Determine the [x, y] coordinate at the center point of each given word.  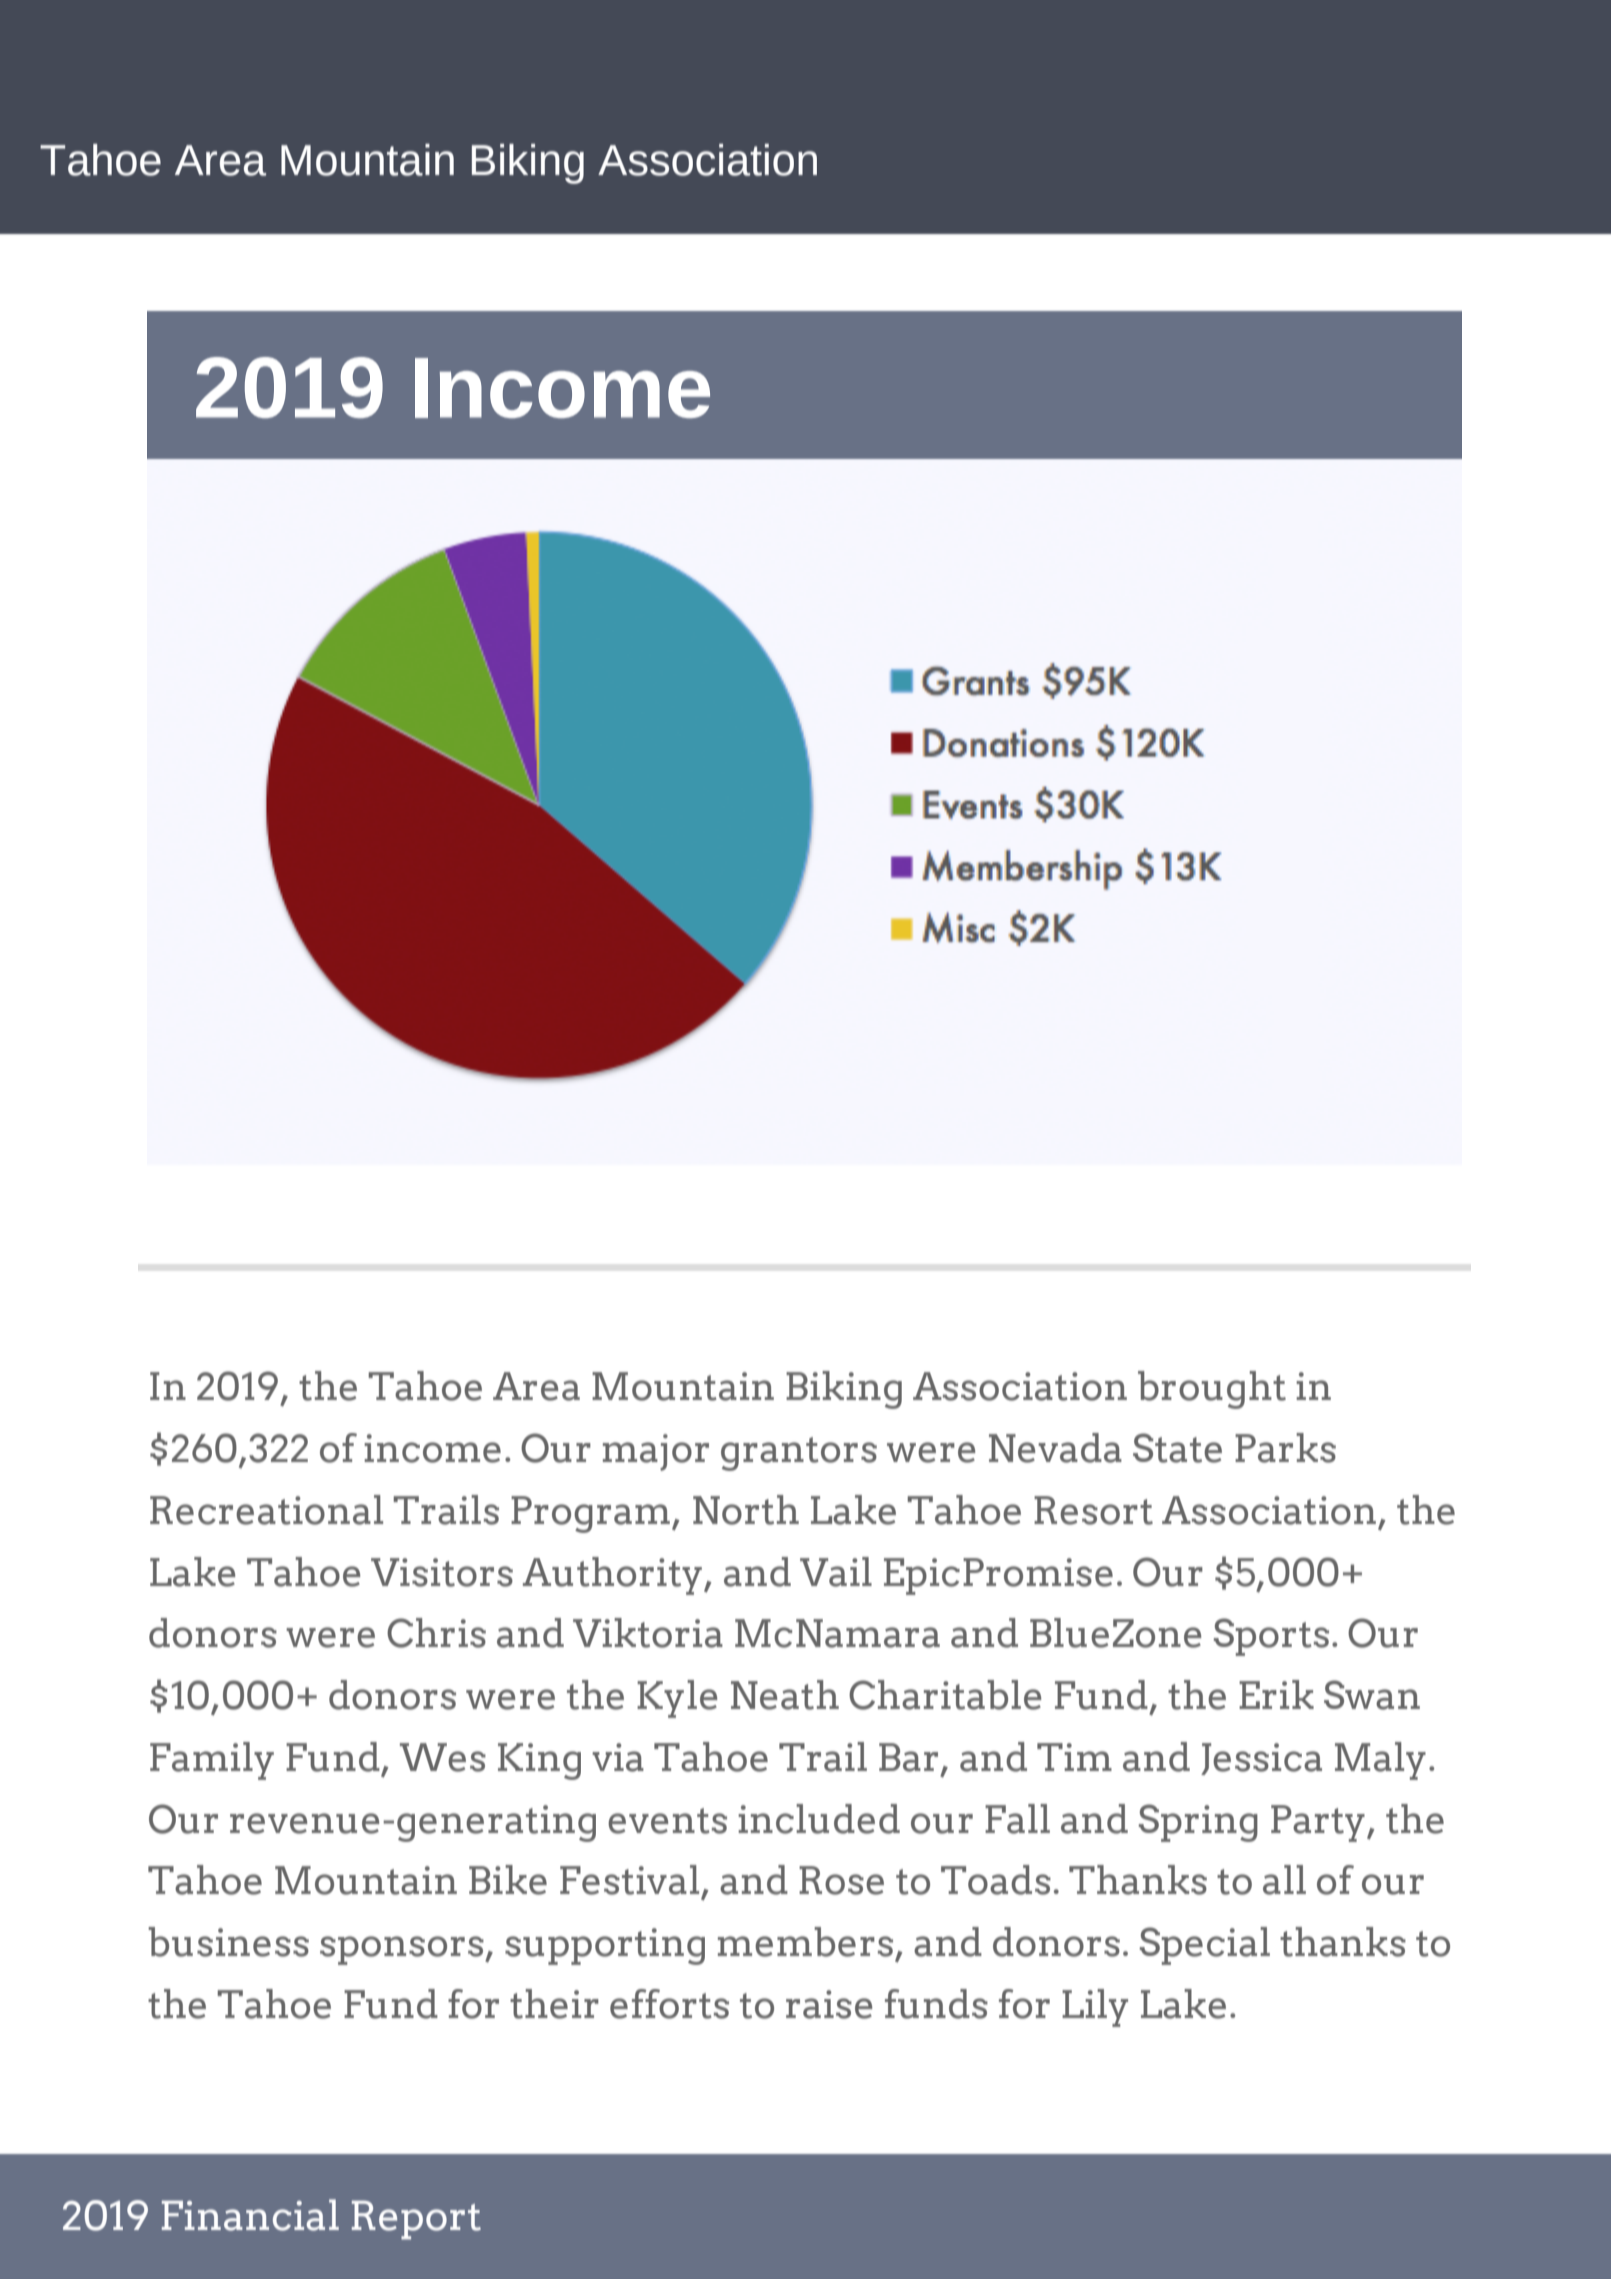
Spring [1198, 1823]
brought [1212, 1390]
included [819, 1819]
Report [416, 2220]
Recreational [266, 1510]
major [656, 1452]
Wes [443, 1757]
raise [829, 2004]
